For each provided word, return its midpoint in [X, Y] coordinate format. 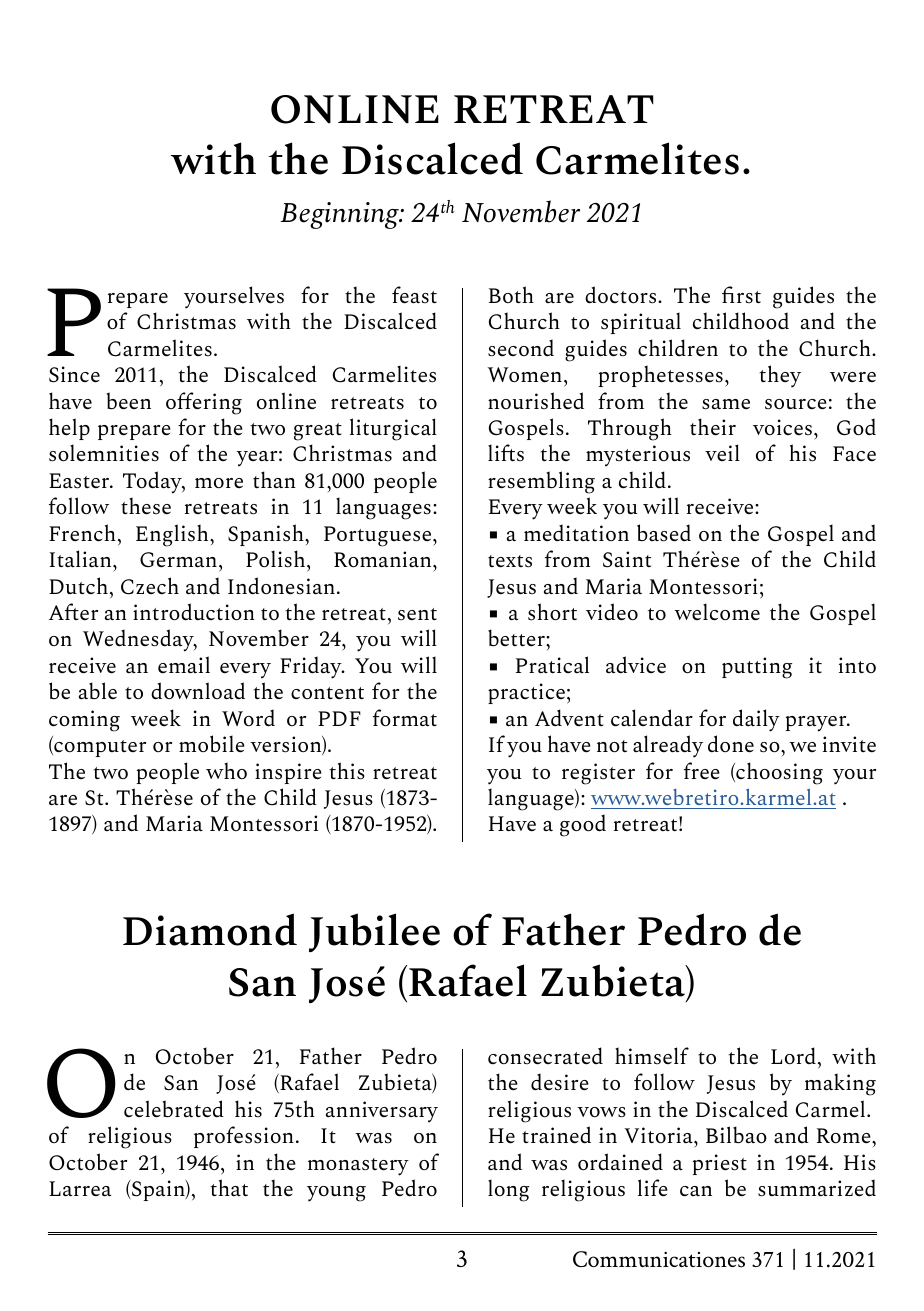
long [508, 1190]
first [741, 294]
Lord [793, 1055]
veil [722, 452]
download [198, 690]
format [405, 717]
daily [756, 720]
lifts [506, 453]
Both [511, 294]
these [146, 506]
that [229, 1187]
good [583, 825]
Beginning [340, 215]
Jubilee [374, 932]
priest [720, 1164]
